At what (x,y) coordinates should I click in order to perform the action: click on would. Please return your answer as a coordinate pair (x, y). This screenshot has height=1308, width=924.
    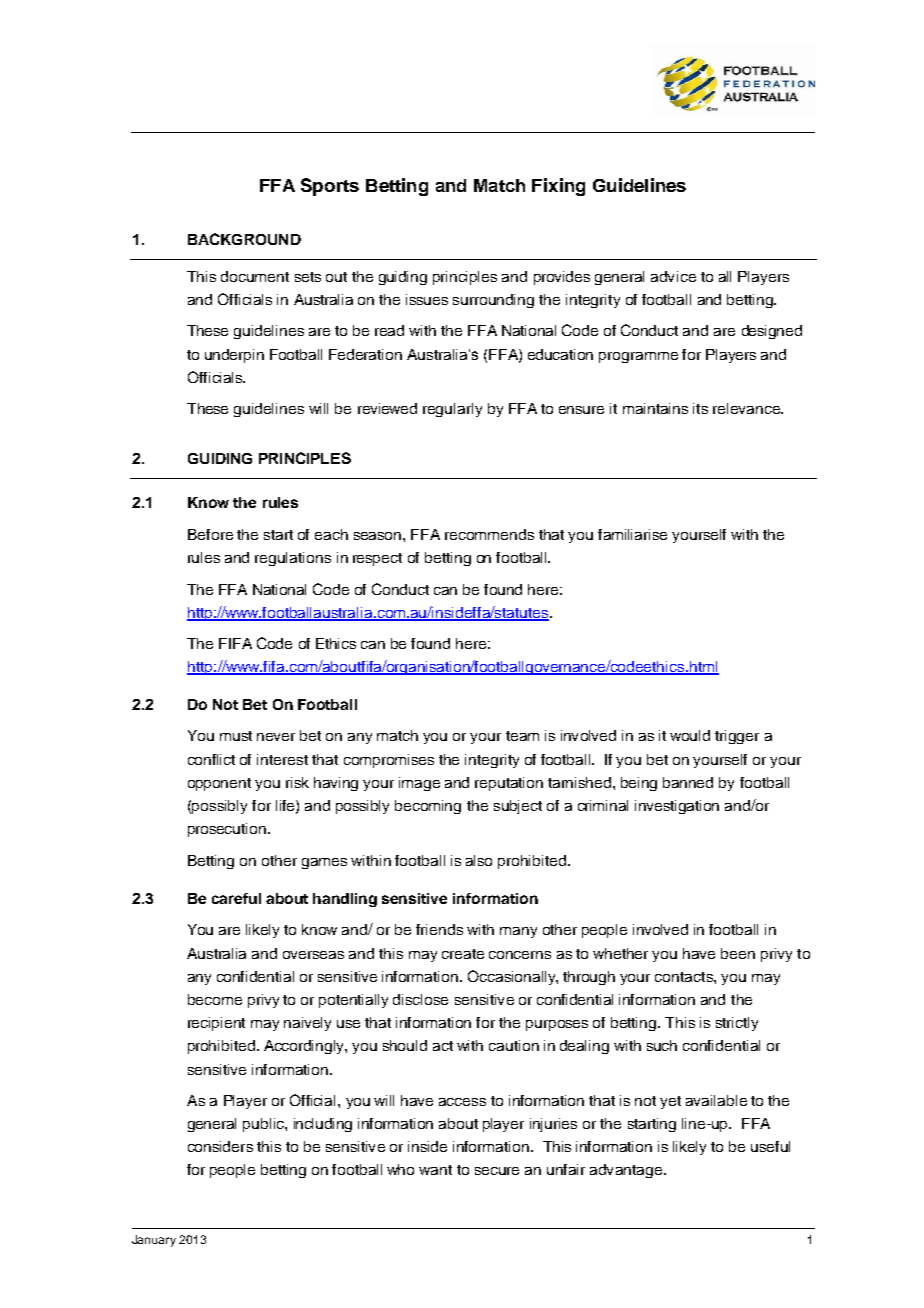
    Looking at the image, I should click on (690, 735).
